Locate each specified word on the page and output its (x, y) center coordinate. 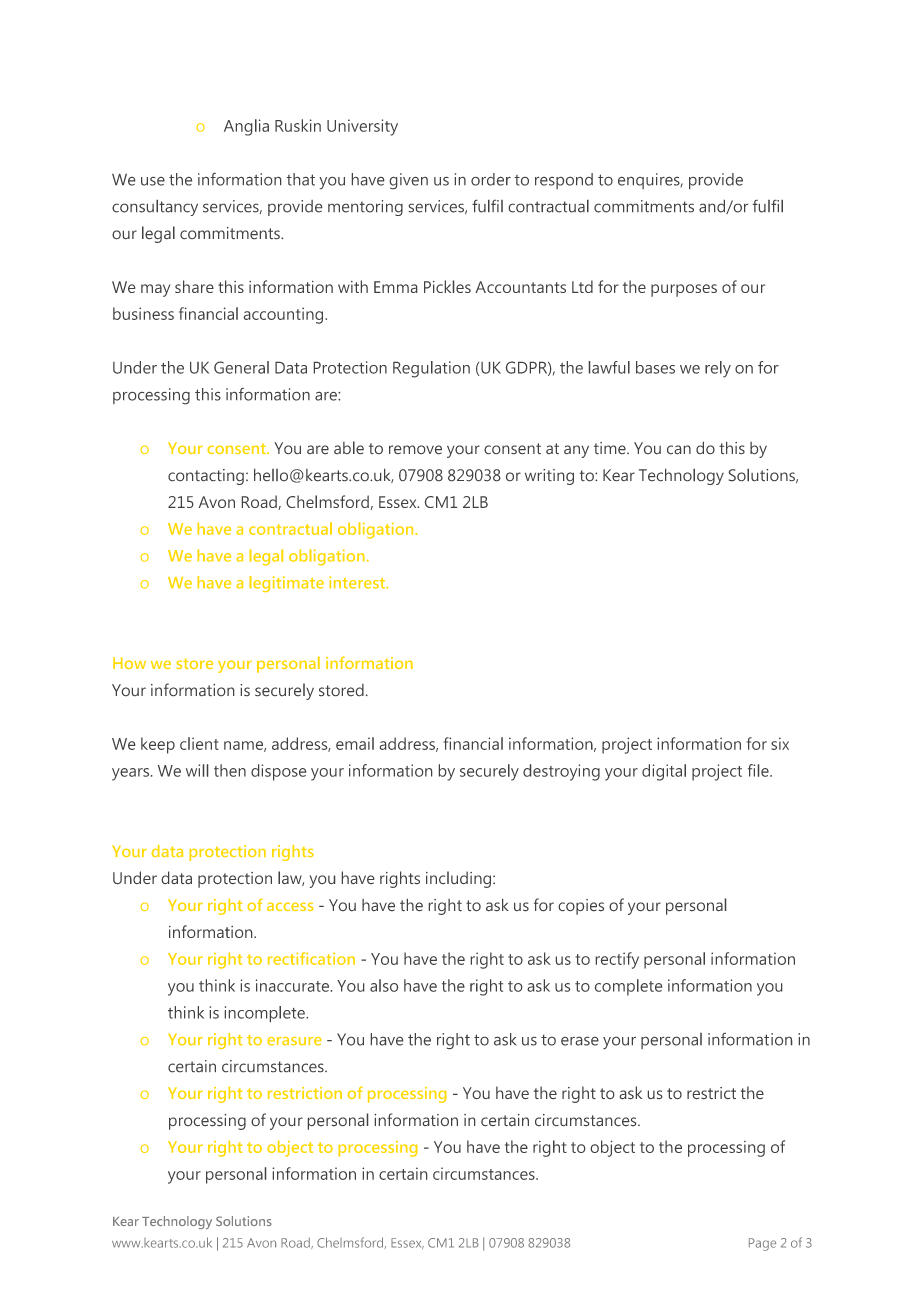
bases (655, 367)
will (197, 770)
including (458, 879)
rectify (617, 960)
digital (664, 772)
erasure (294, 1041)
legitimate (286, 584)
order (491, 179)
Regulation (431, 369)
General (241, 367)
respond (564, 181)
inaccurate (292, 985)
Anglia (246, 127)
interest (358, 582)
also (384, 985)
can (679, 449)
